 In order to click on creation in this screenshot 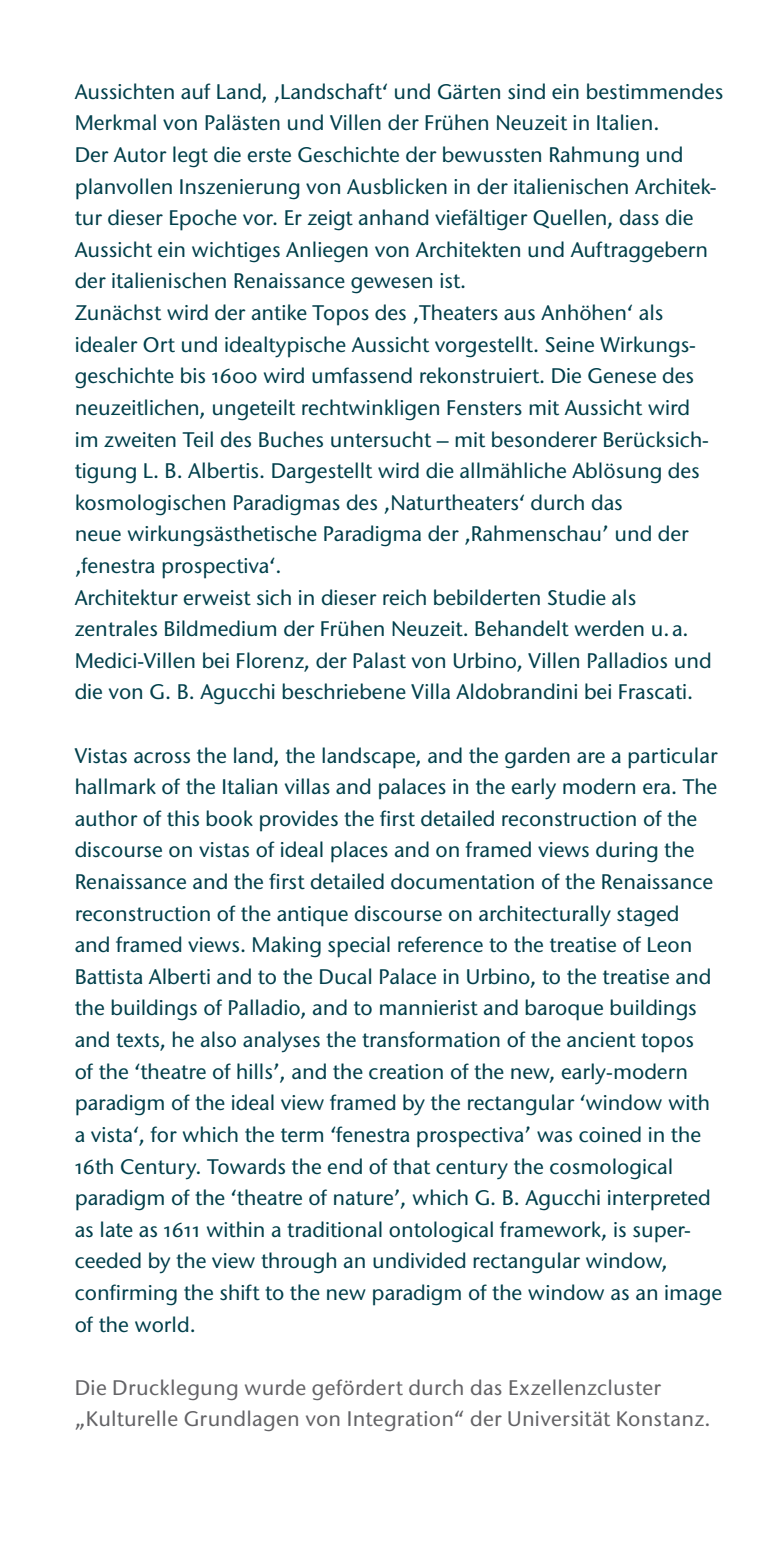, I will do `click(406, 1072)`.
